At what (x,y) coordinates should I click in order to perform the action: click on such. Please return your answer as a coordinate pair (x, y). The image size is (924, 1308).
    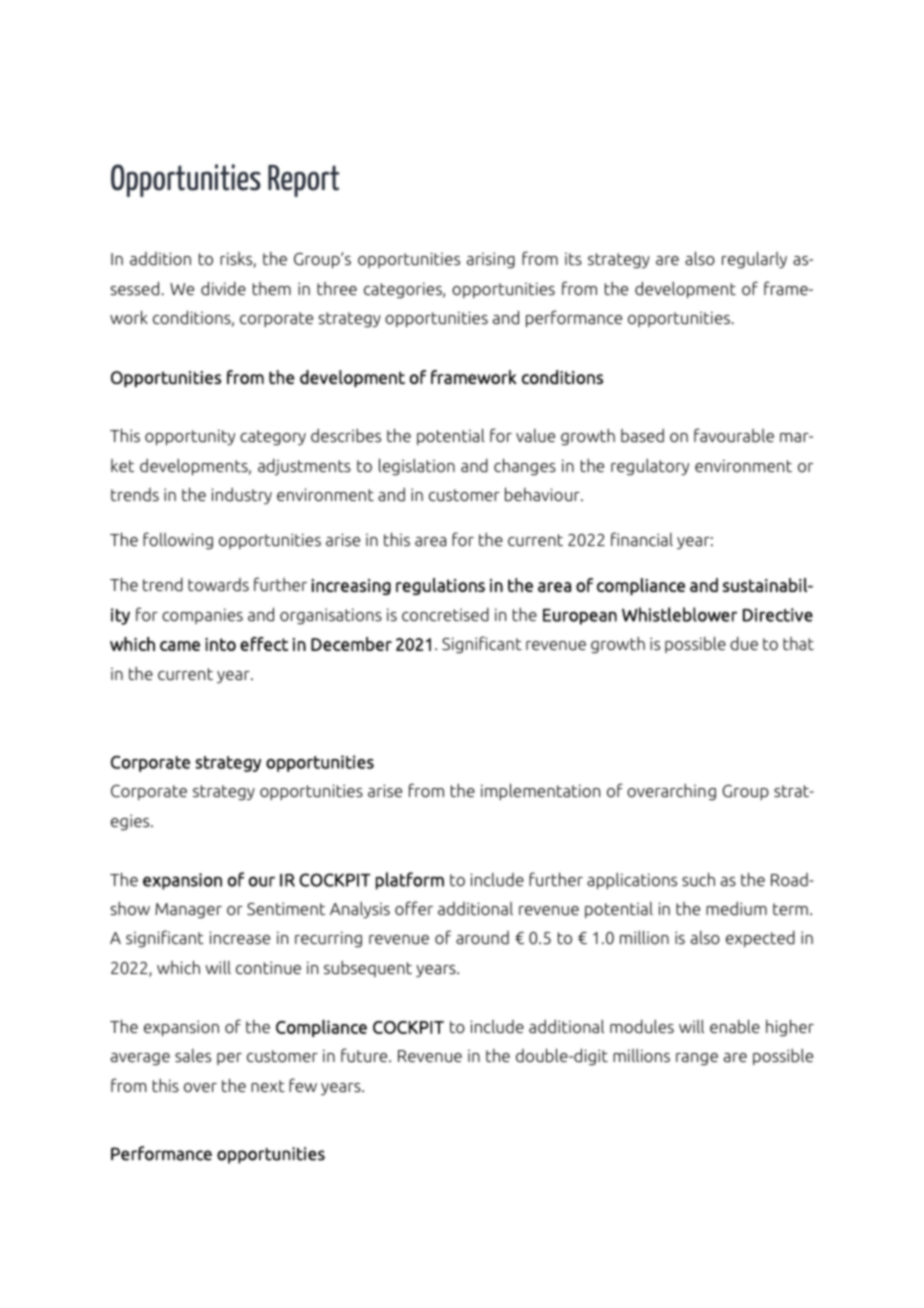
    Looking at the image, I should click on (698, 879).
